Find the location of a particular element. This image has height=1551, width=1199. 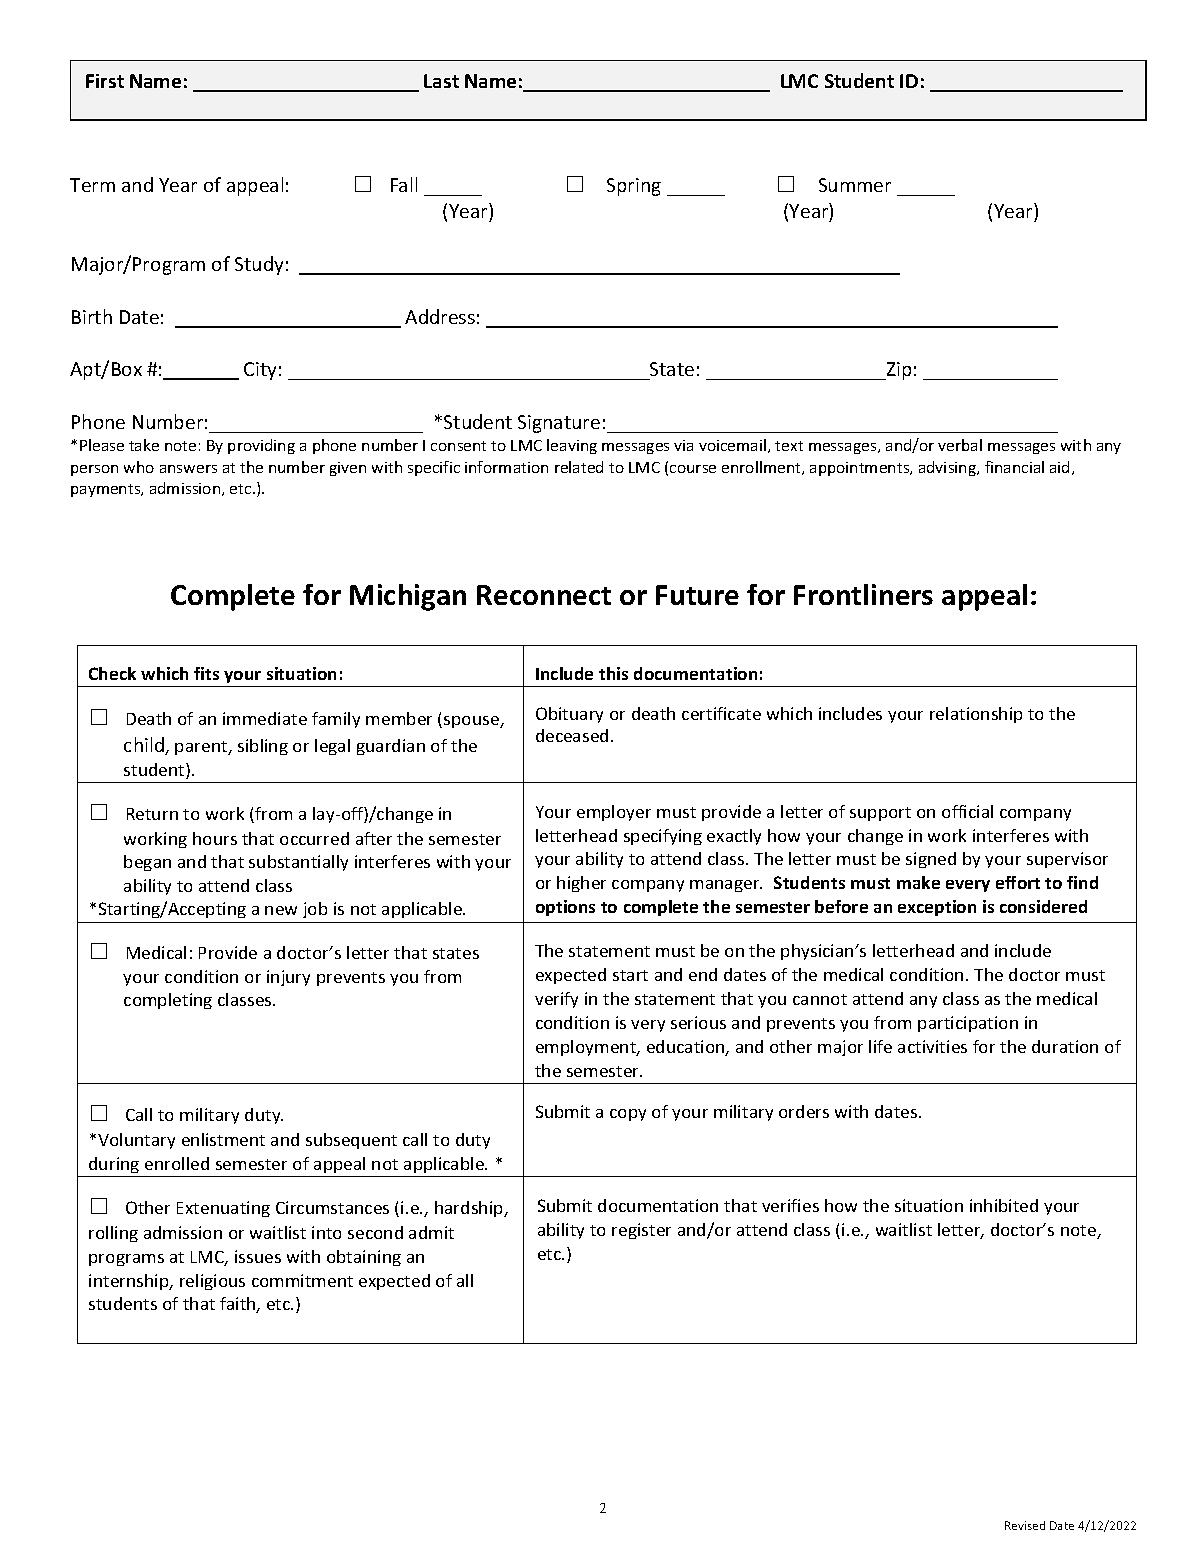

First is located at coordinates (105, 81).
